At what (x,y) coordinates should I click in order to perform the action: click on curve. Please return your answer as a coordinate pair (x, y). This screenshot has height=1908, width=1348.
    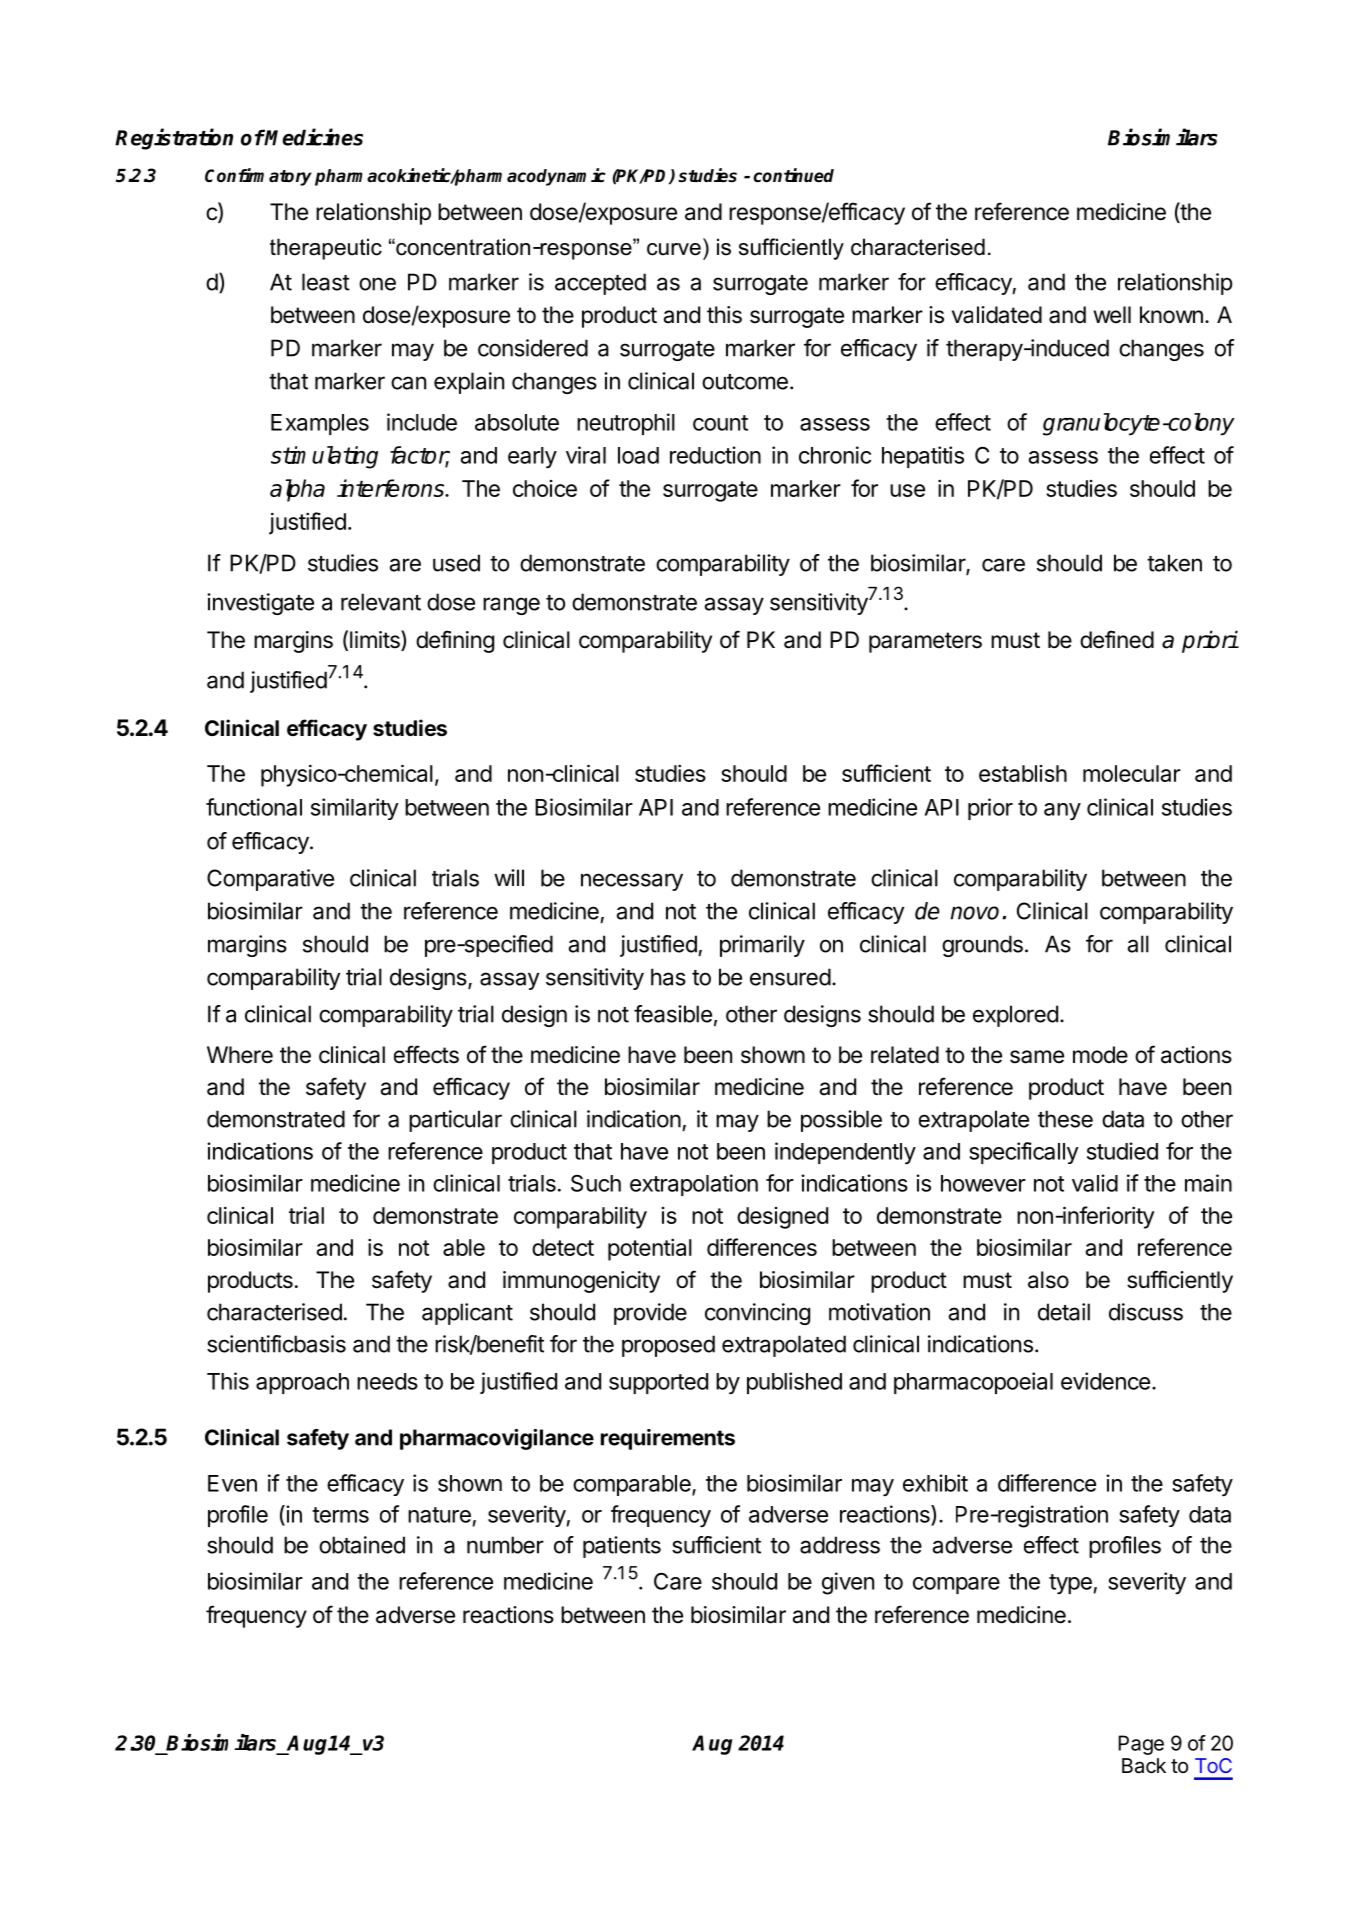
    Looking at the image, I should click on (674, 249).
